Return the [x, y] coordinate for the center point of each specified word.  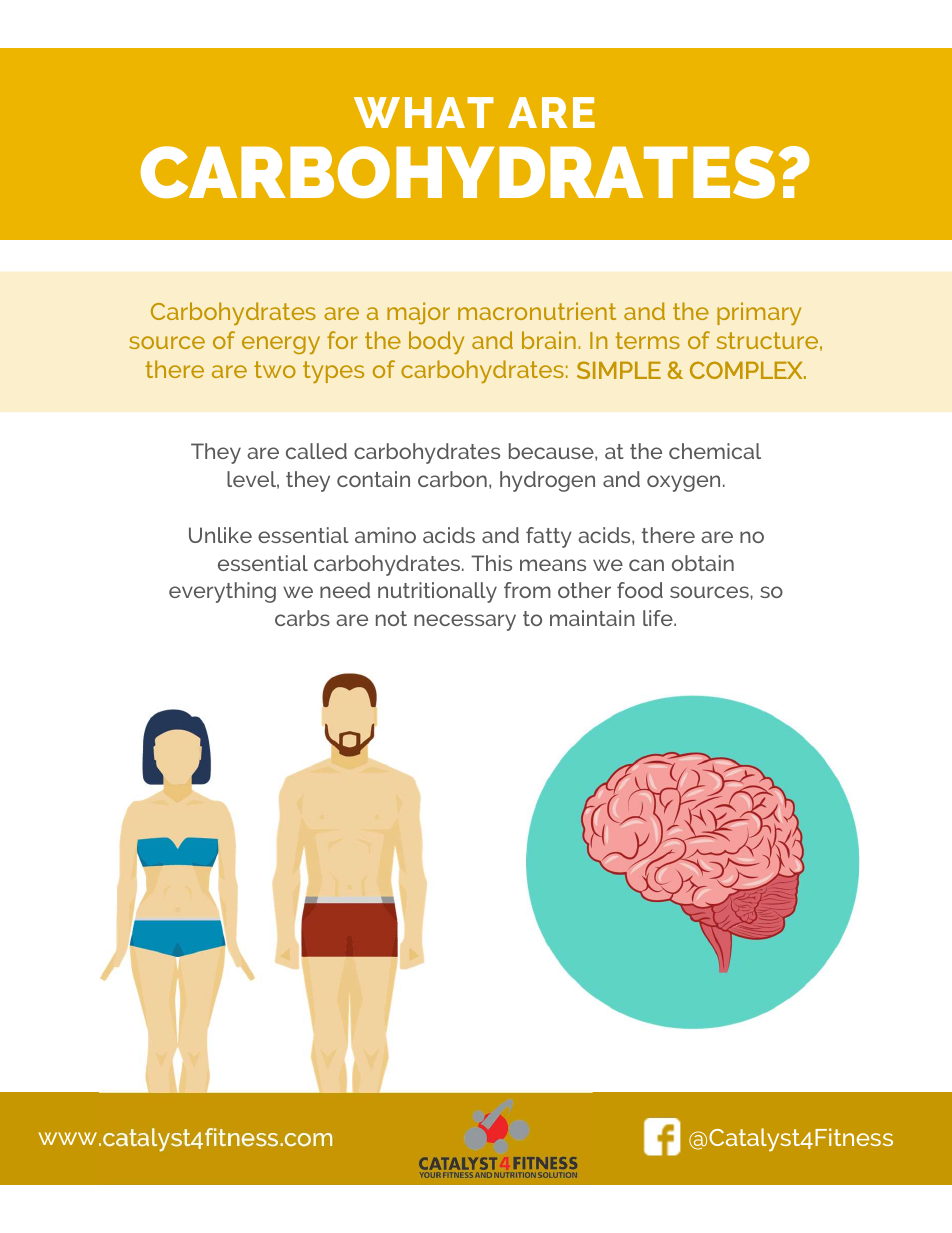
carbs [302, 618]
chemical [715, 451]
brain [549, 340]
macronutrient [537, 311]
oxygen [683, 483]
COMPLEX [747, 370]
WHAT [424, 112]
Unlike [220, 535]
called [316, 451]
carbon [452, 479]
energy [281, 345]
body [436, 342]
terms [648, 340]
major [418, 313]
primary [759, 313]
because [552, 451]
